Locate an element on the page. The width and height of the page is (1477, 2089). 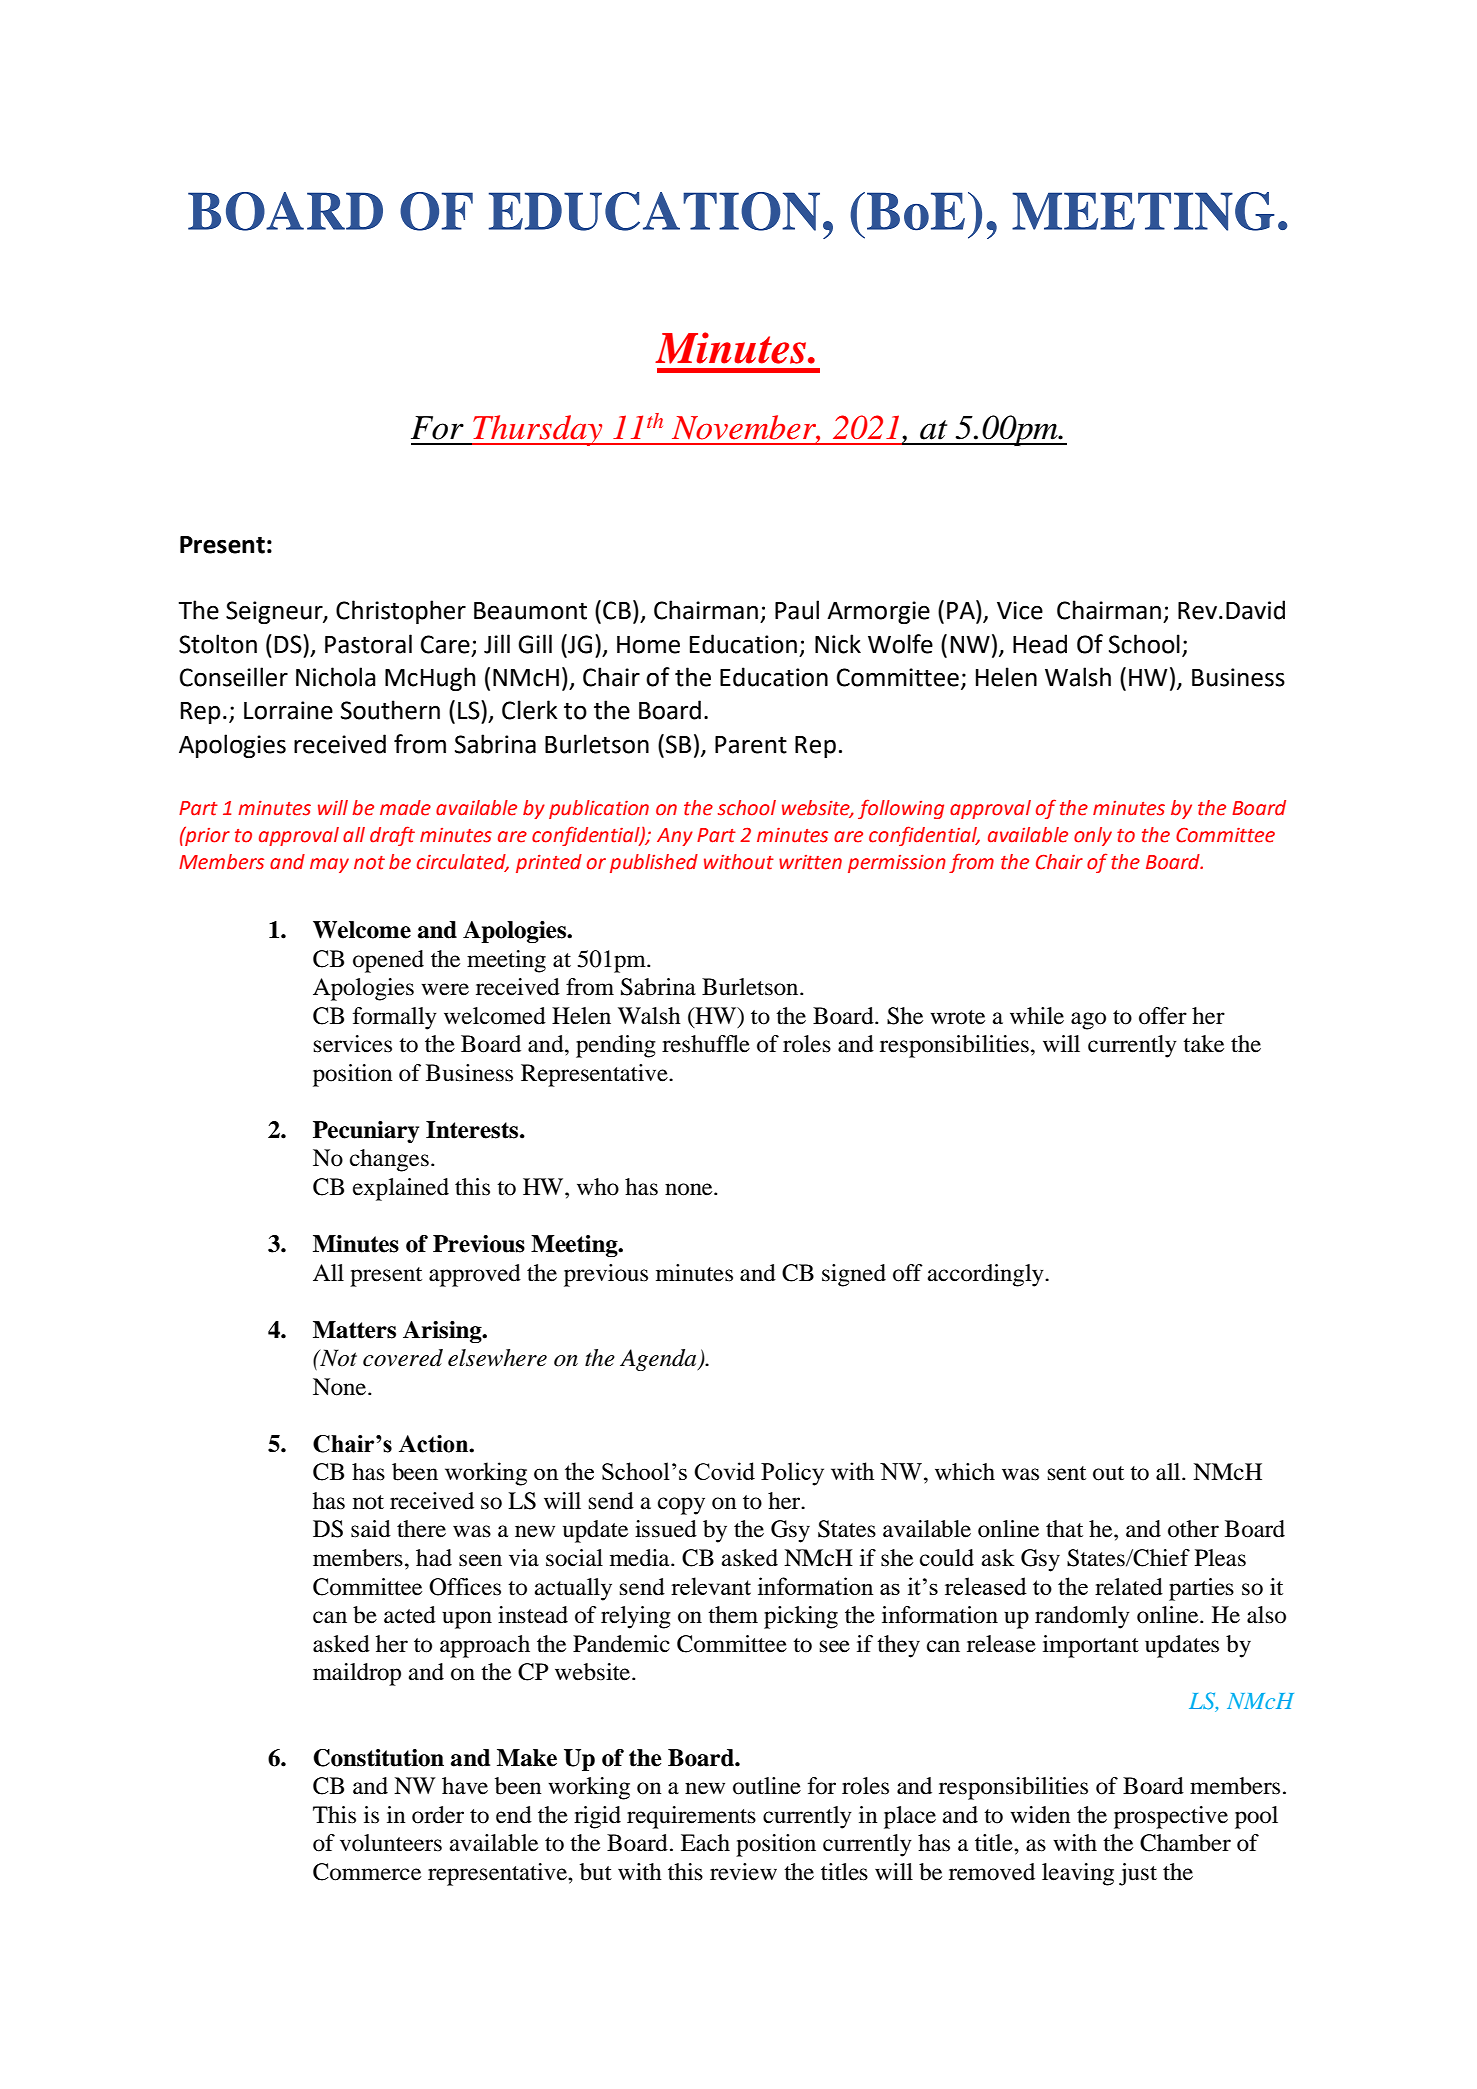
opened is located at coordinates (388, 961).
